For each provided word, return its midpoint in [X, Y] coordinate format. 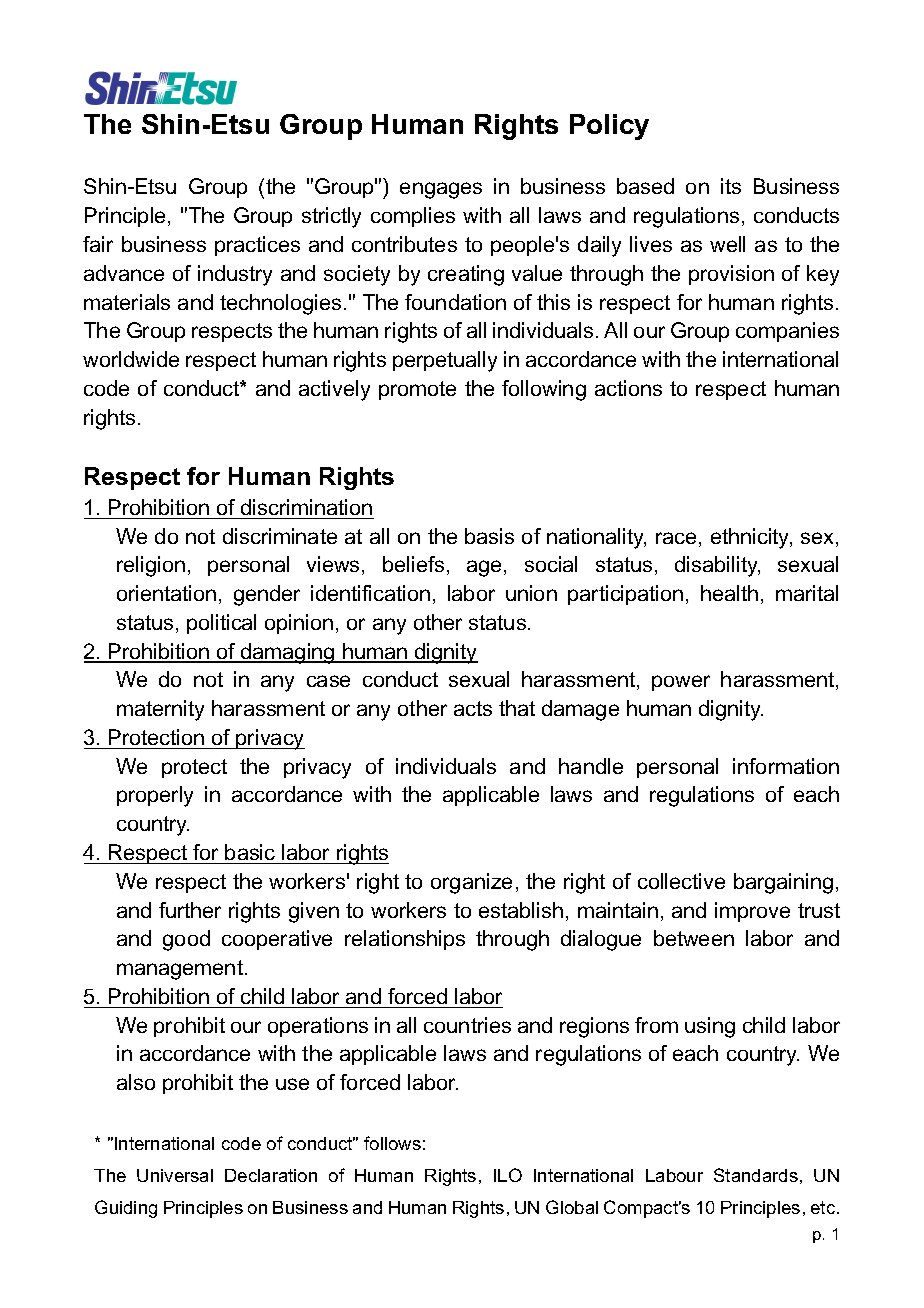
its [731, 186]
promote [417, 390]
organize [471, 883]
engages [441, 190]
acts [473, 708]
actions [628, 388]
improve [752, 912]
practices [257, 246]
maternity [160, 710]
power [681, 683]
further [190, 910]
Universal [175, 1175]
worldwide [131, 359]
